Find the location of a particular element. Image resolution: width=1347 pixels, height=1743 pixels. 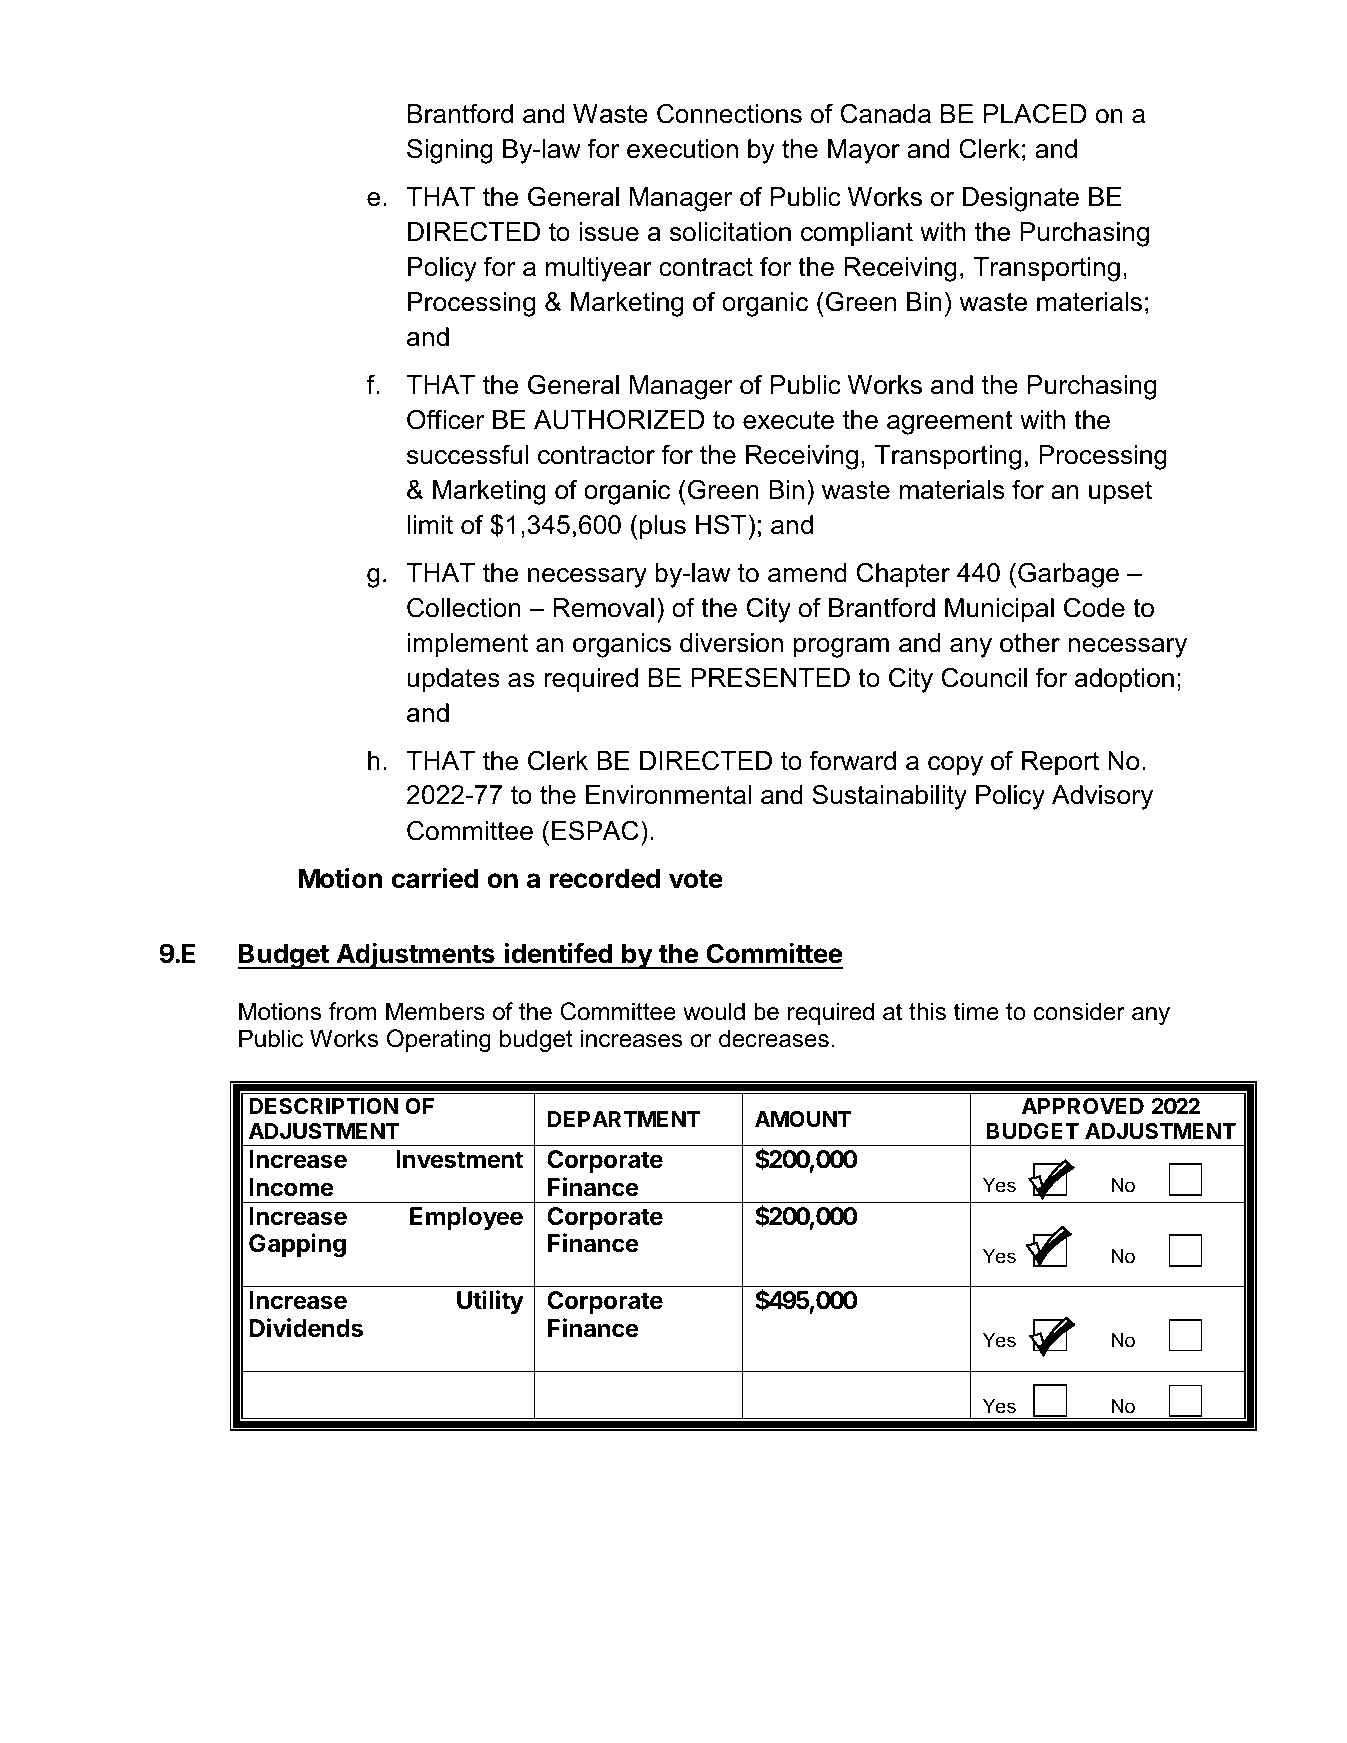

updates is located at coordinates (453, 680).
